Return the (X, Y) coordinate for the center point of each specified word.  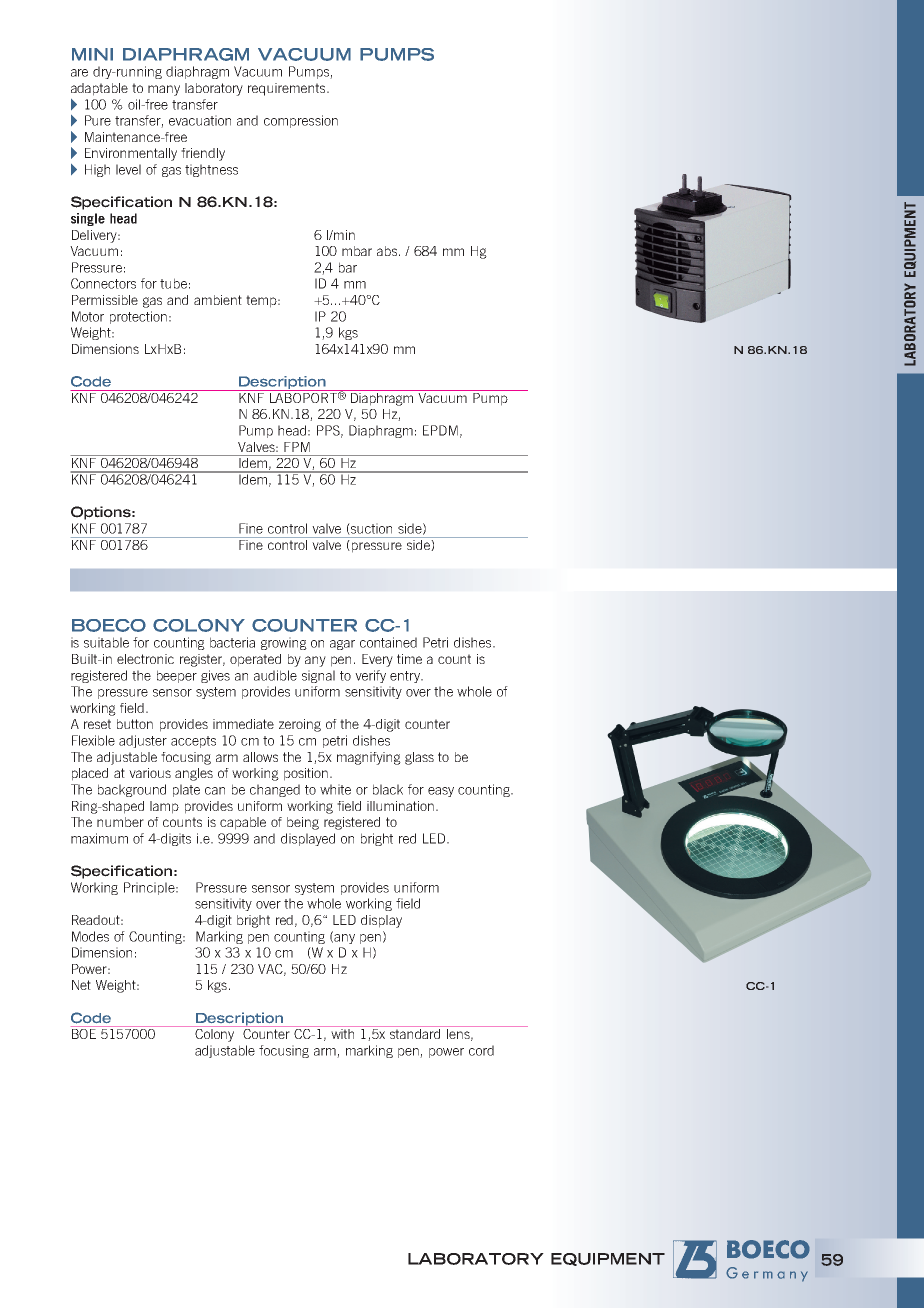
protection (138, 317)
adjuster (143, 741)
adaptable (99, 89)
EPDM (440, 430)
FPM (297, 447)
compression (301, 121)
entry (406, 677)
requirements (288, 89)
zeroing (300, 725)
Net (81, 985)
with (342, 1034)
